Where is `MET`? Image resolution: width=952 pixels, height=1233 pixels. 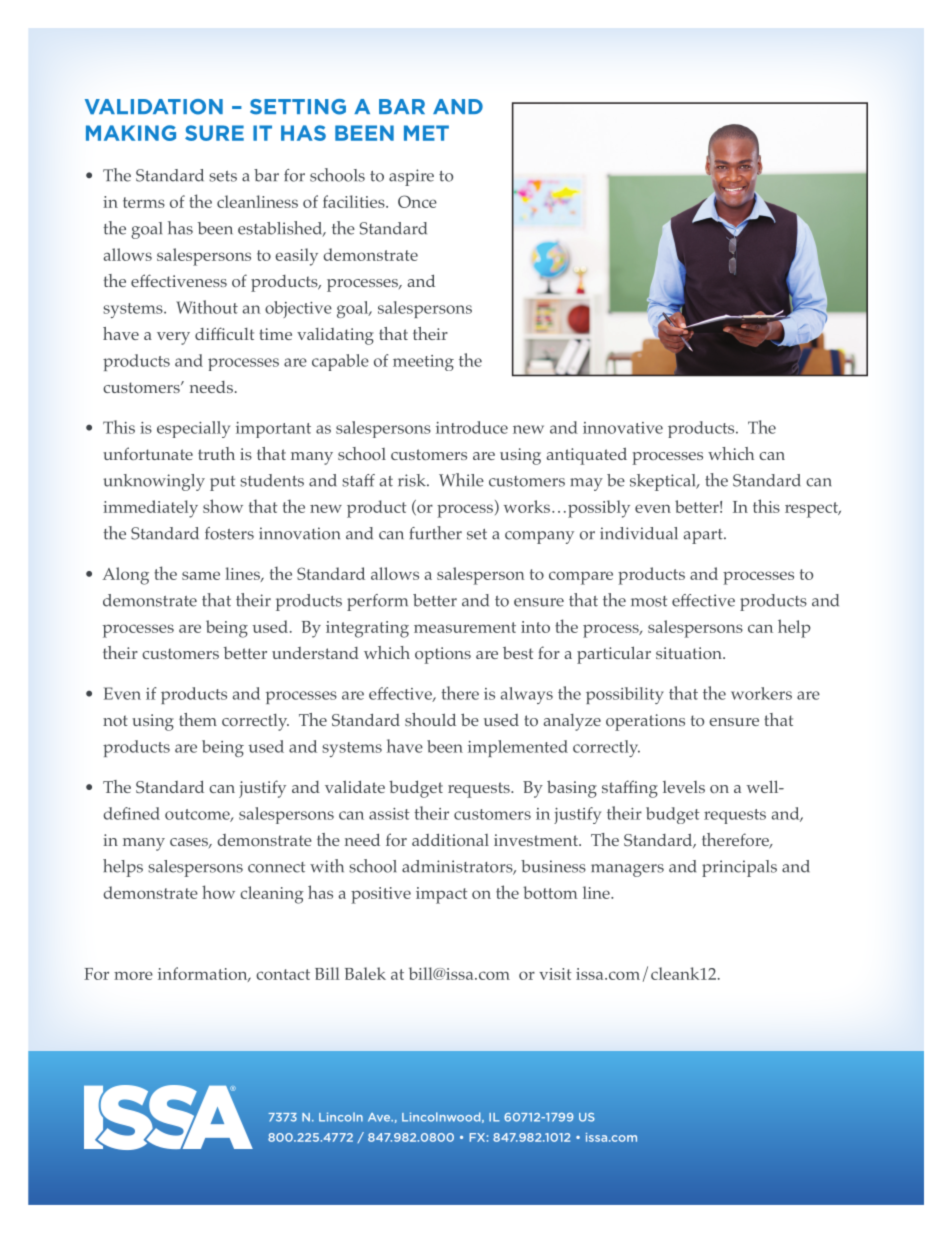
MET is located at coordinates (426, 133).
